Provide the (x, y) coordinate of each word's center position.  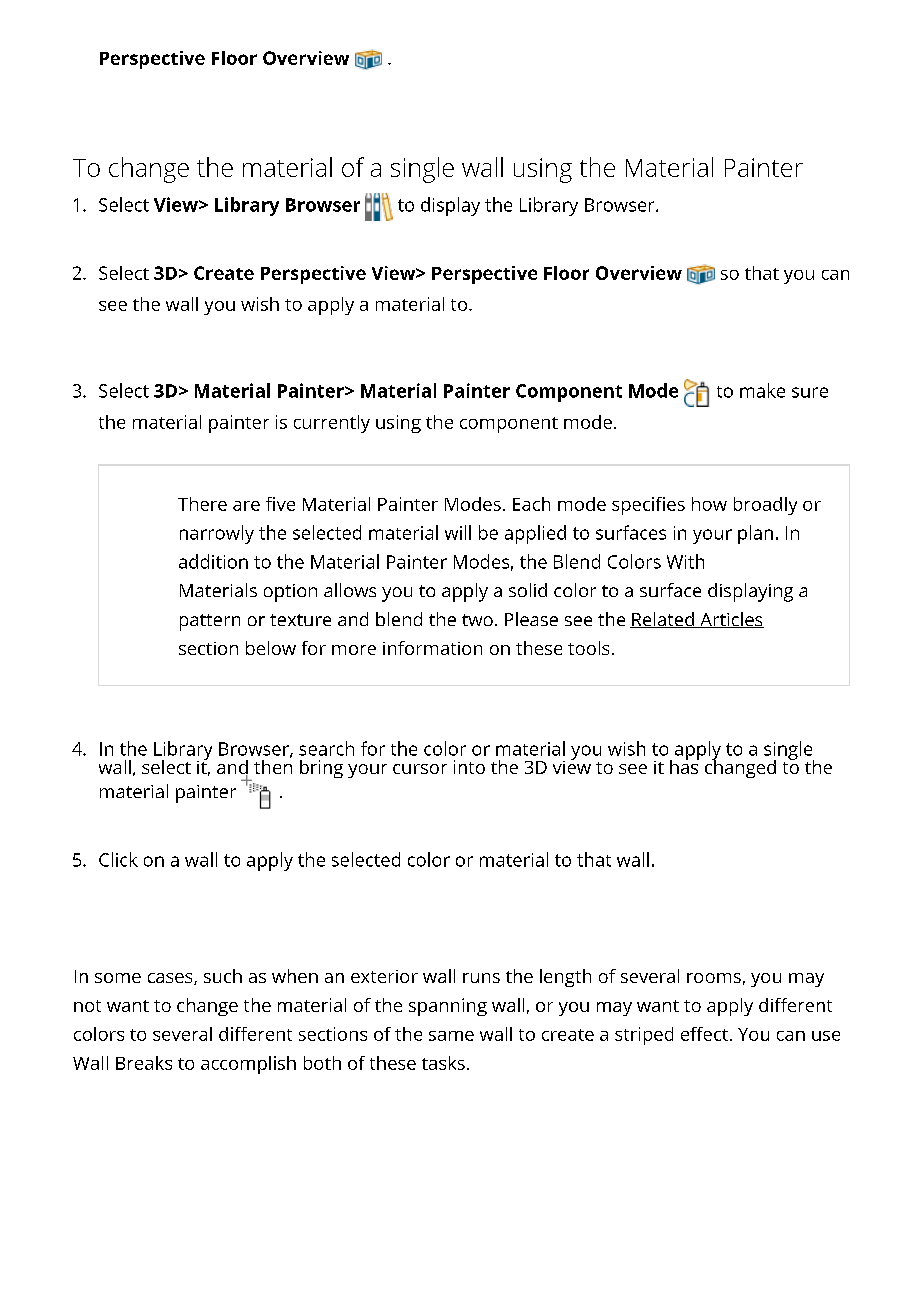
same (451, 1036)
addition (213, 561)
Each (531, 504)
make (762, 390)
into (469, 767)
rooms (714, 978)
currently (332, 424)
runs (481, 978)
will (458, 532)
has (684, 765)
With (685, 561)
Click (118, 859)
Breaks (144, 1063)
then (273, 765)
